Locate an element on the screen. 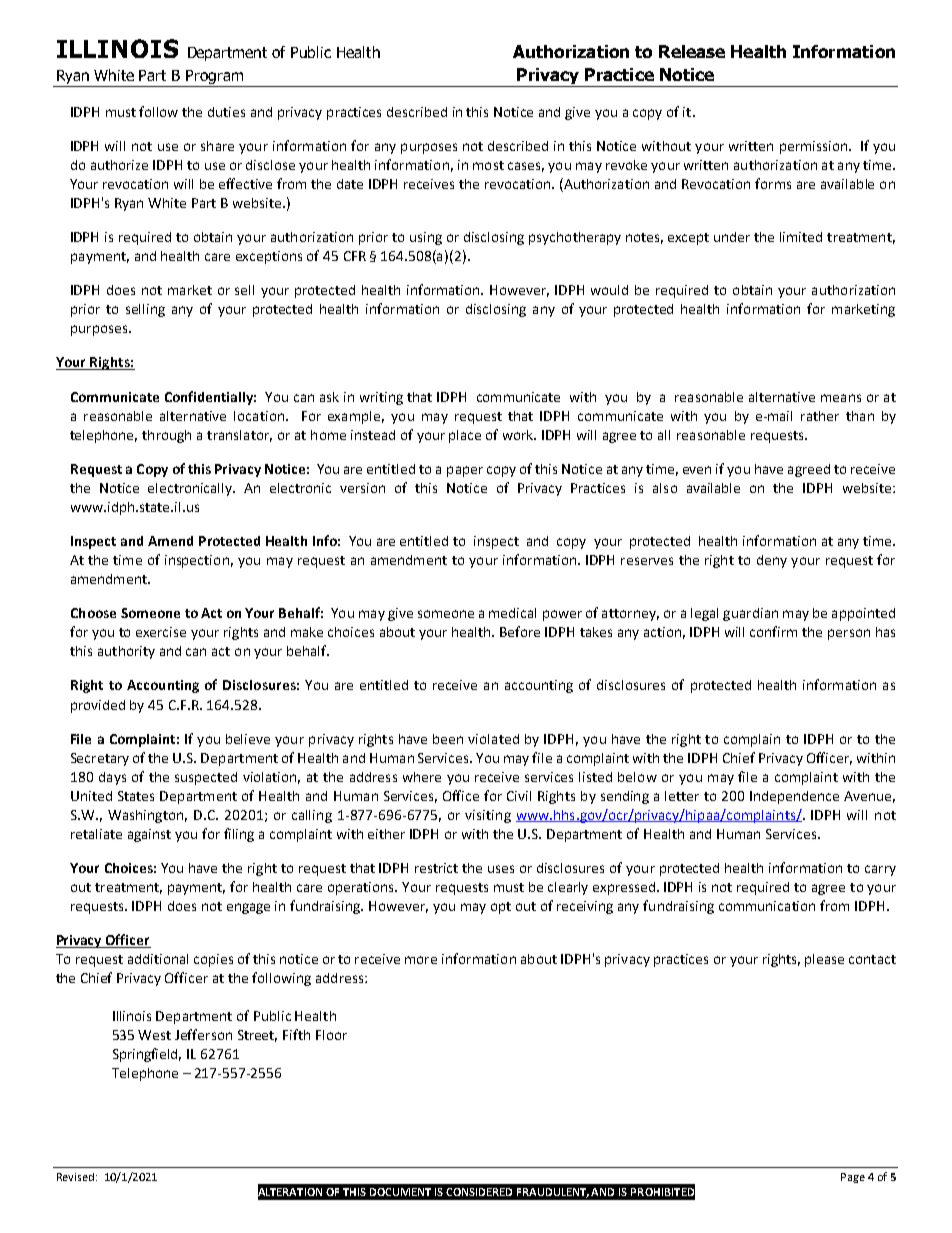 The image size is (952, 1233). Revised is located at coordinates (75, 1177).
